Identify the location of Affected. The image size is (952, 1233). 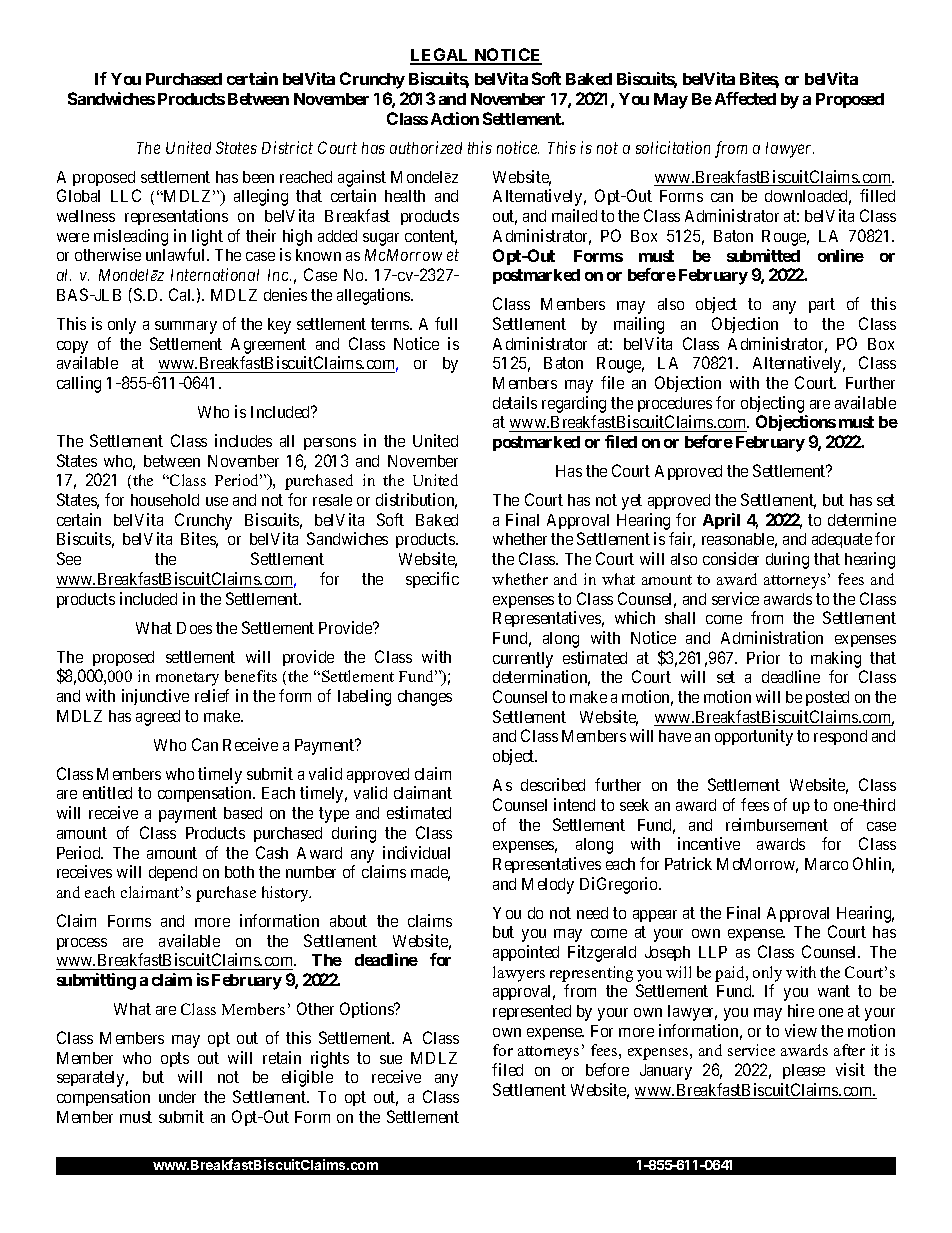
(745, 98).
